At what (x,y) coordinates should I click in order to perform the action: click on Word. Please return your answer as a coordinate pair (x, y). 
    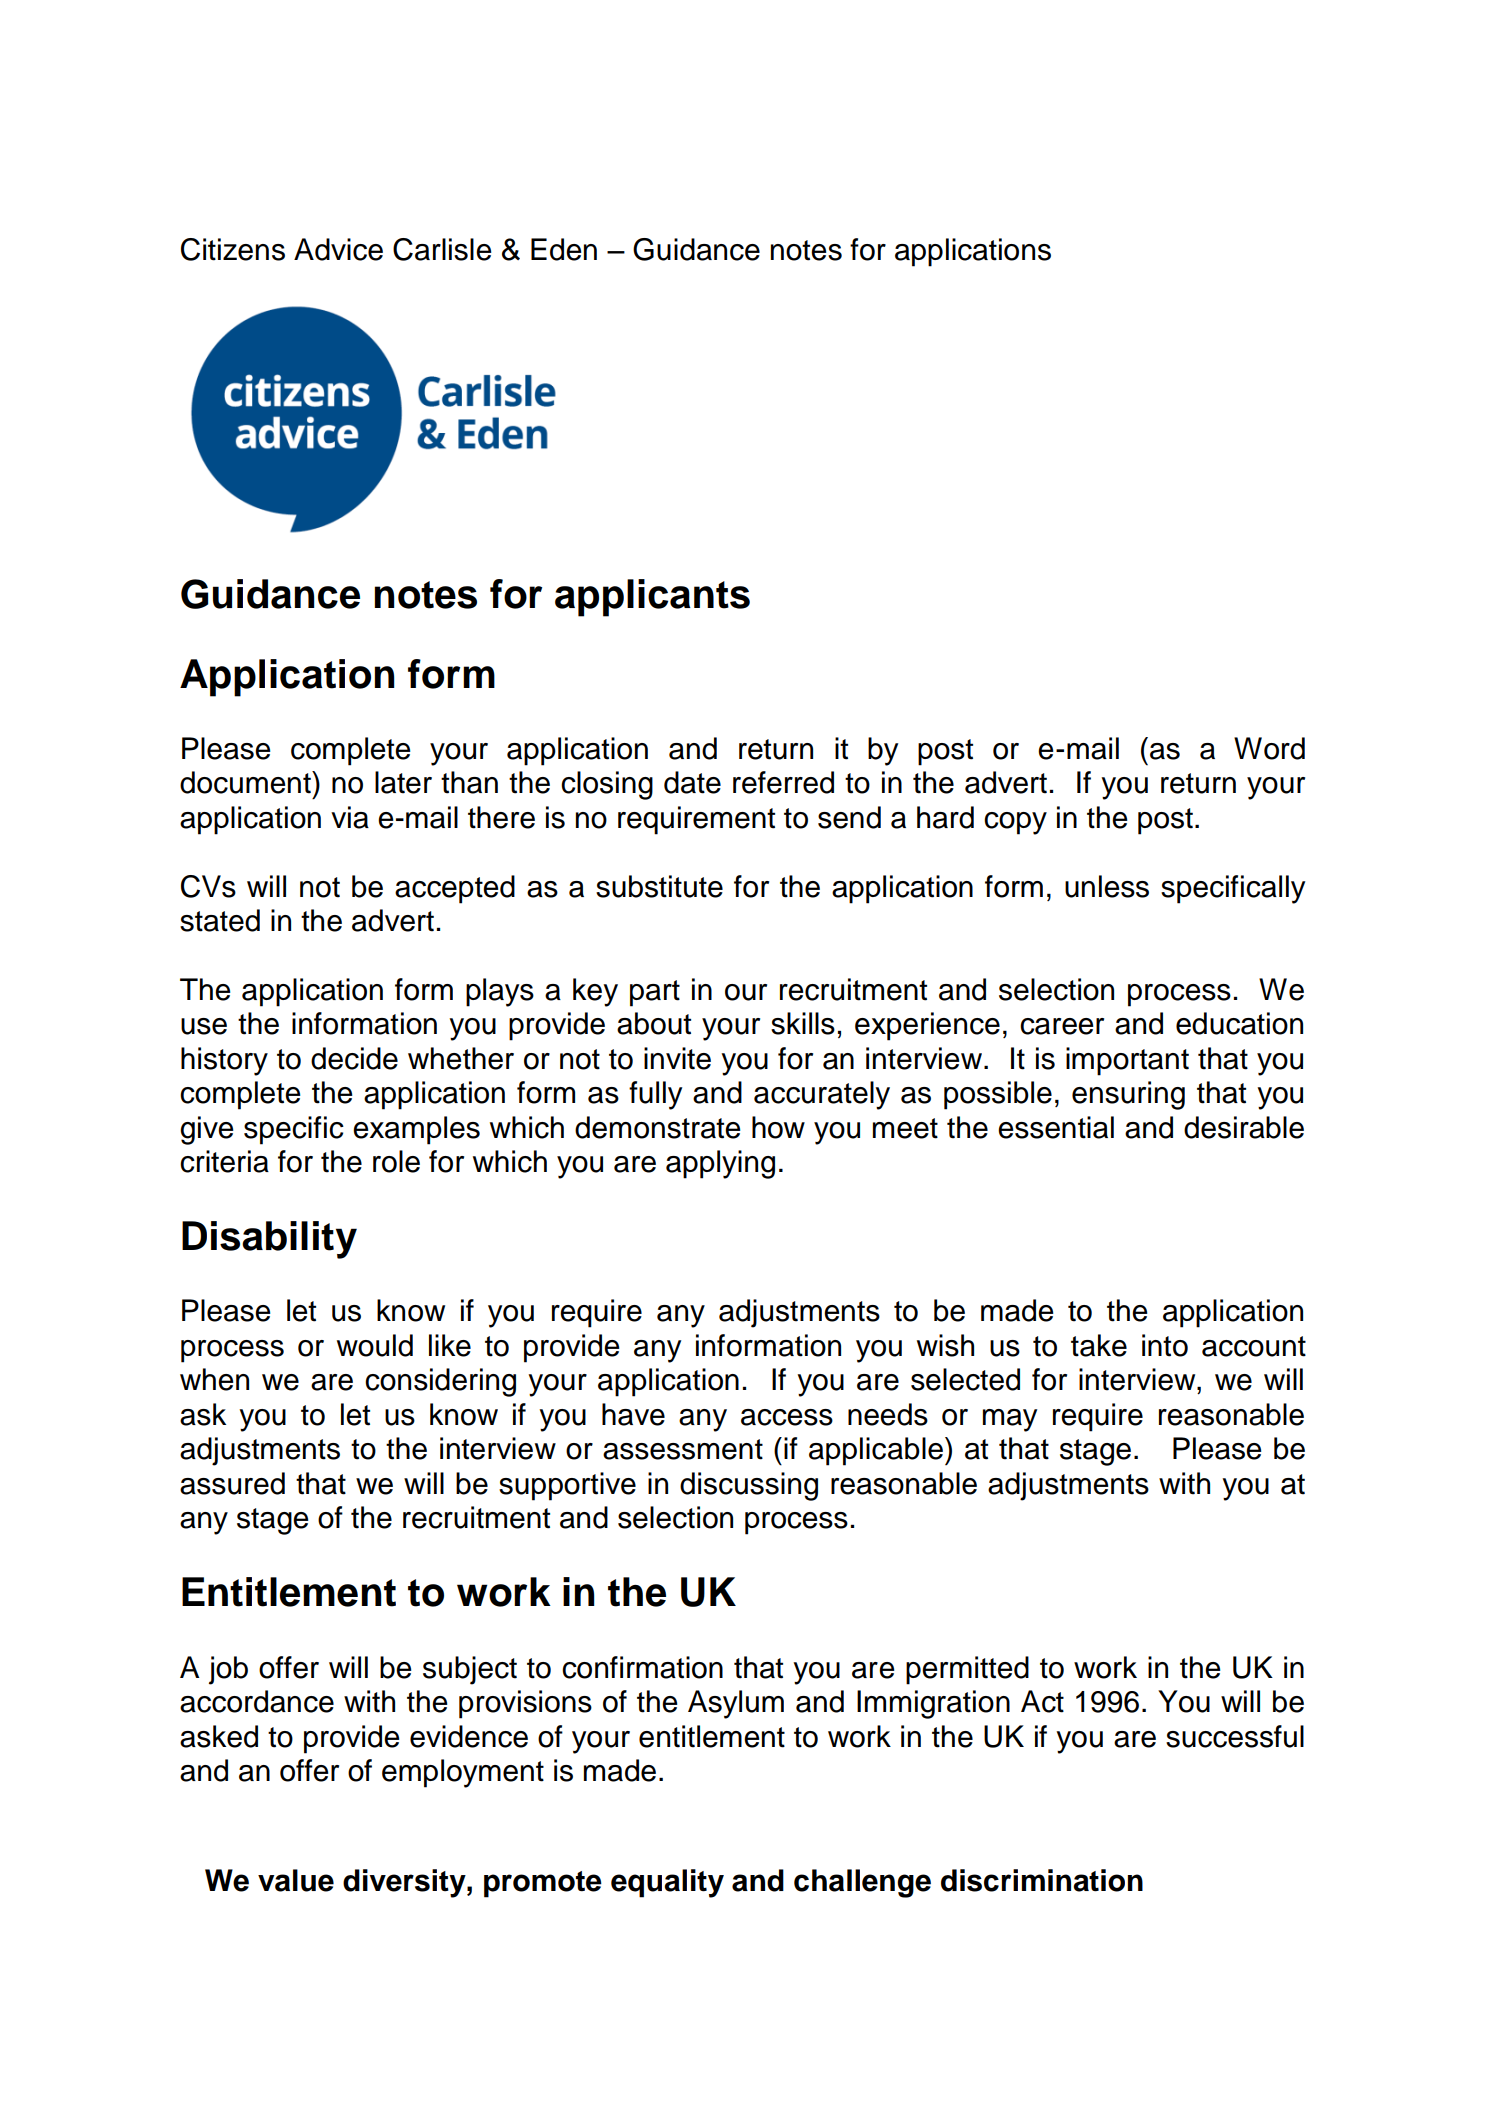
    Looking at the image, I should click on (1269, 748).
